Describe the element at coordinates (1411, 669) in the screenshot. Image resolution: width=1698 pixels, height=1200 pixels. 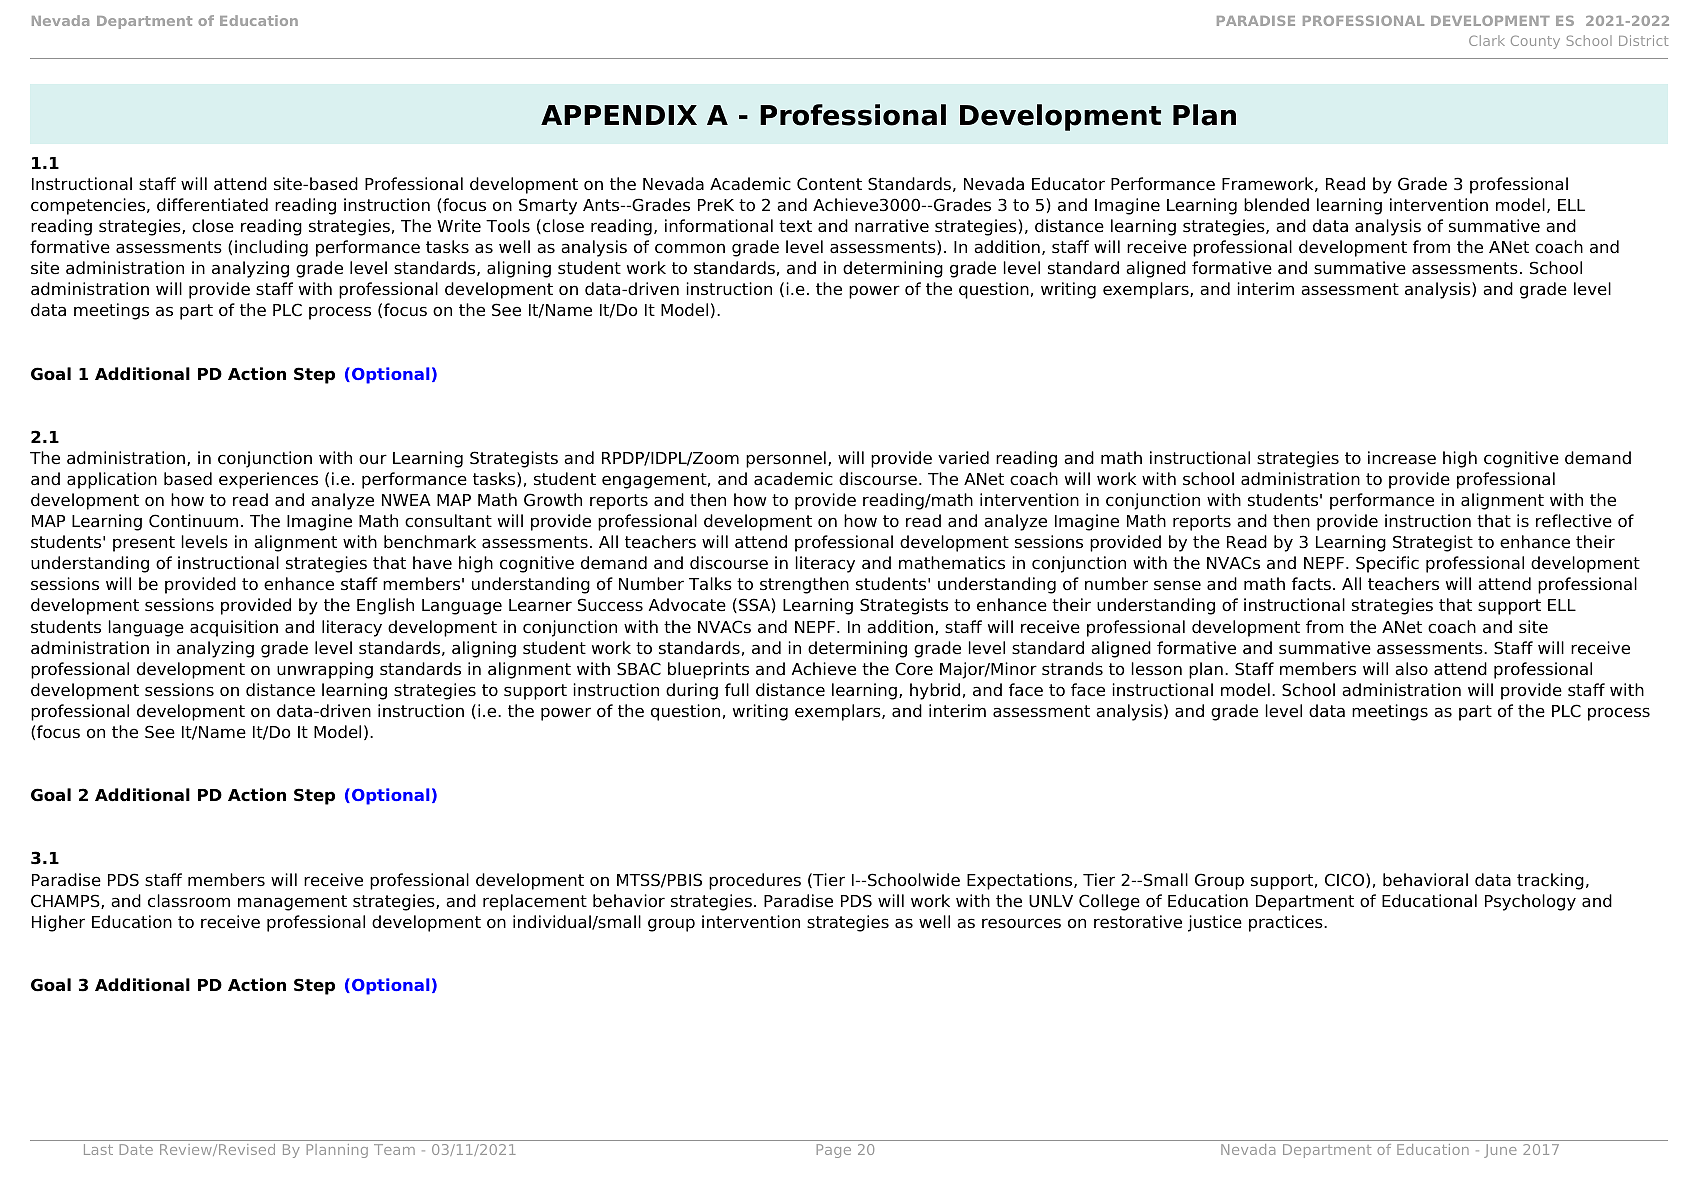
I see `also` at that location.
